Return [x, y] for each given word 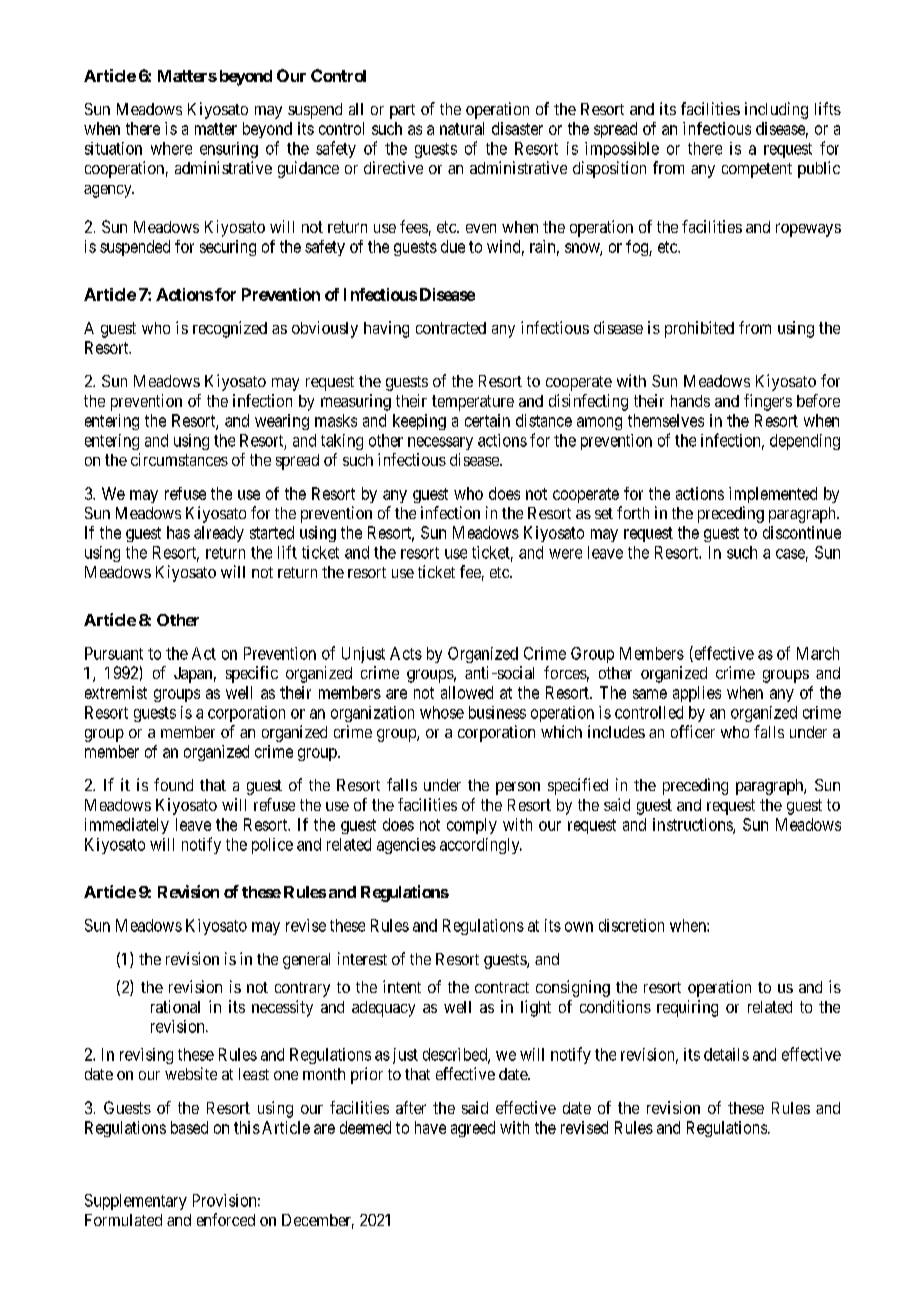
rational [175, 1006]
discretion [631, 925]
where [171, 148]
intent [402, 986]
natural [462, 128]
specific [252, 674]
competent [757, 170]
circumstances [179, 459]
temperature [473, 403]
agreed [473, 1129]
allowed [467, 692]
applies [697, 694]
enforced [226, 1219]
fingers [768, 402]
